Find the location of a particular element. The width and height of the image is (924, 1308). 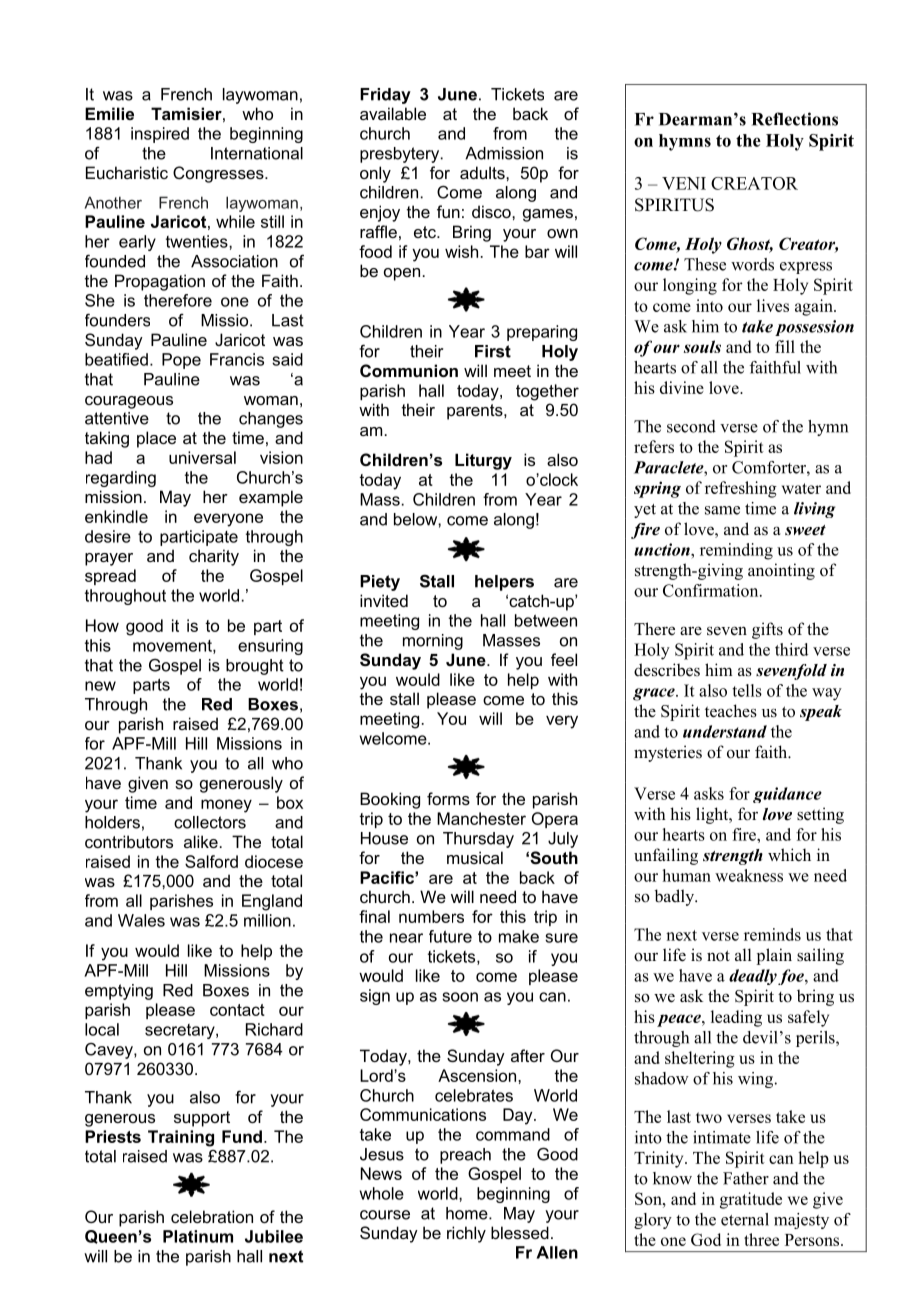

Reflections is located at coordinates (795, 119).
